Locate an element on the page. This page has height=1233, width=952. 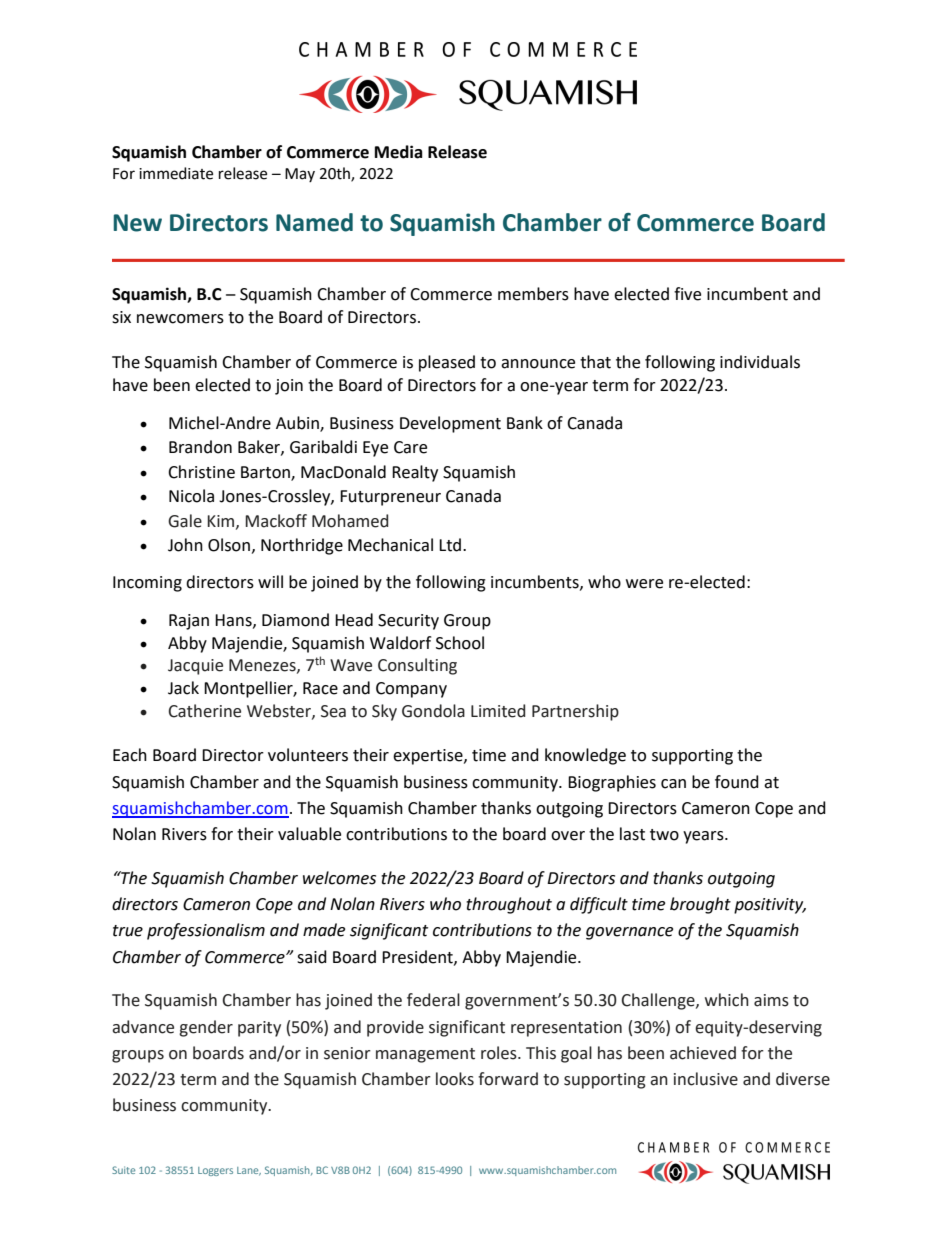
five is located at coordinates (687, 294).
